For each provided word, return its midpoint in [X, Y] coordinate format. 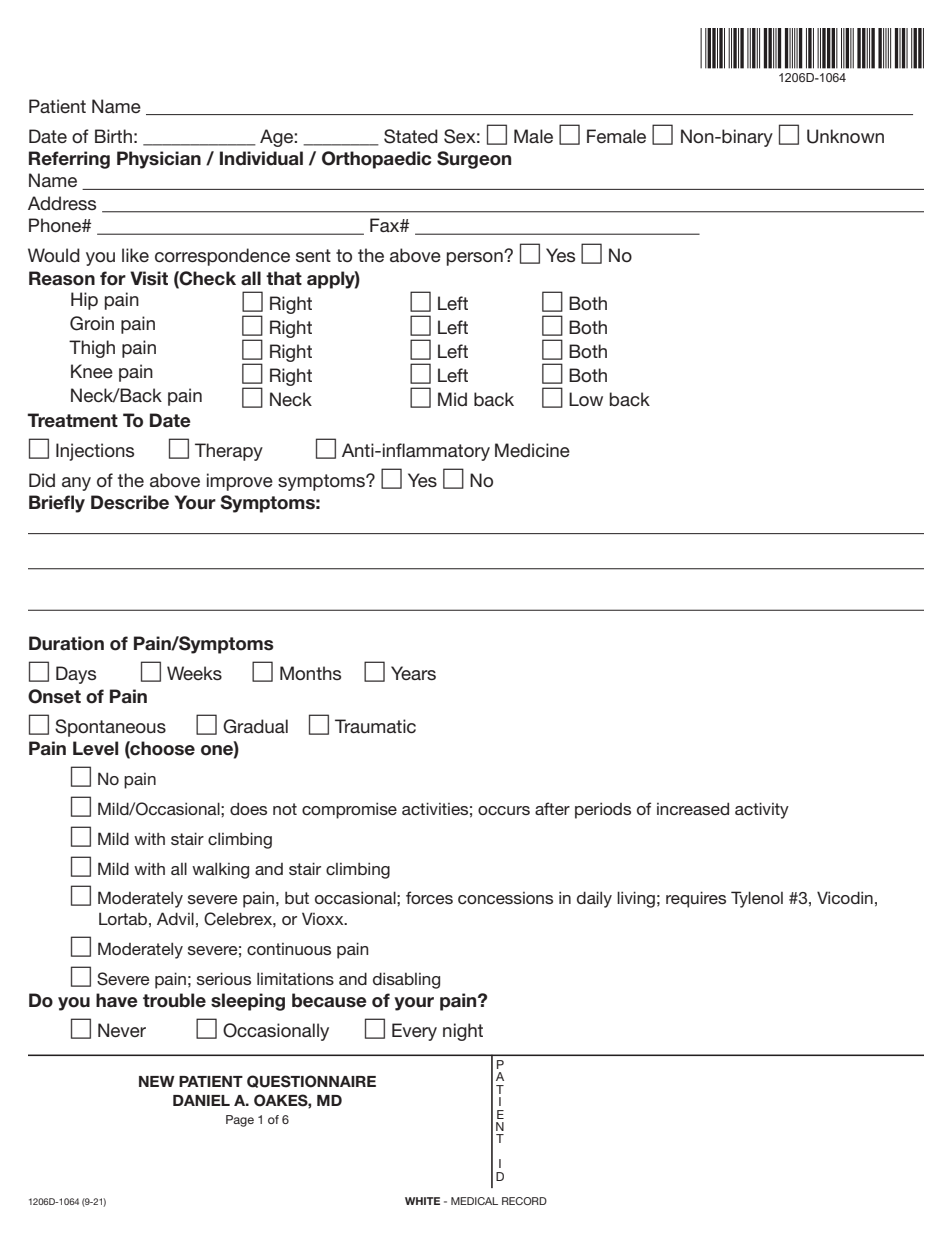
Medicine [532, 450]
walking [220, 870]
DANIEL [201, 1100]
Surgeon [474, 160]
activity [762, 810]
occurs [504, 810]
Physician [159, 160]
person [476, 258]
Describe [130, 502]
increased [693, 808]
